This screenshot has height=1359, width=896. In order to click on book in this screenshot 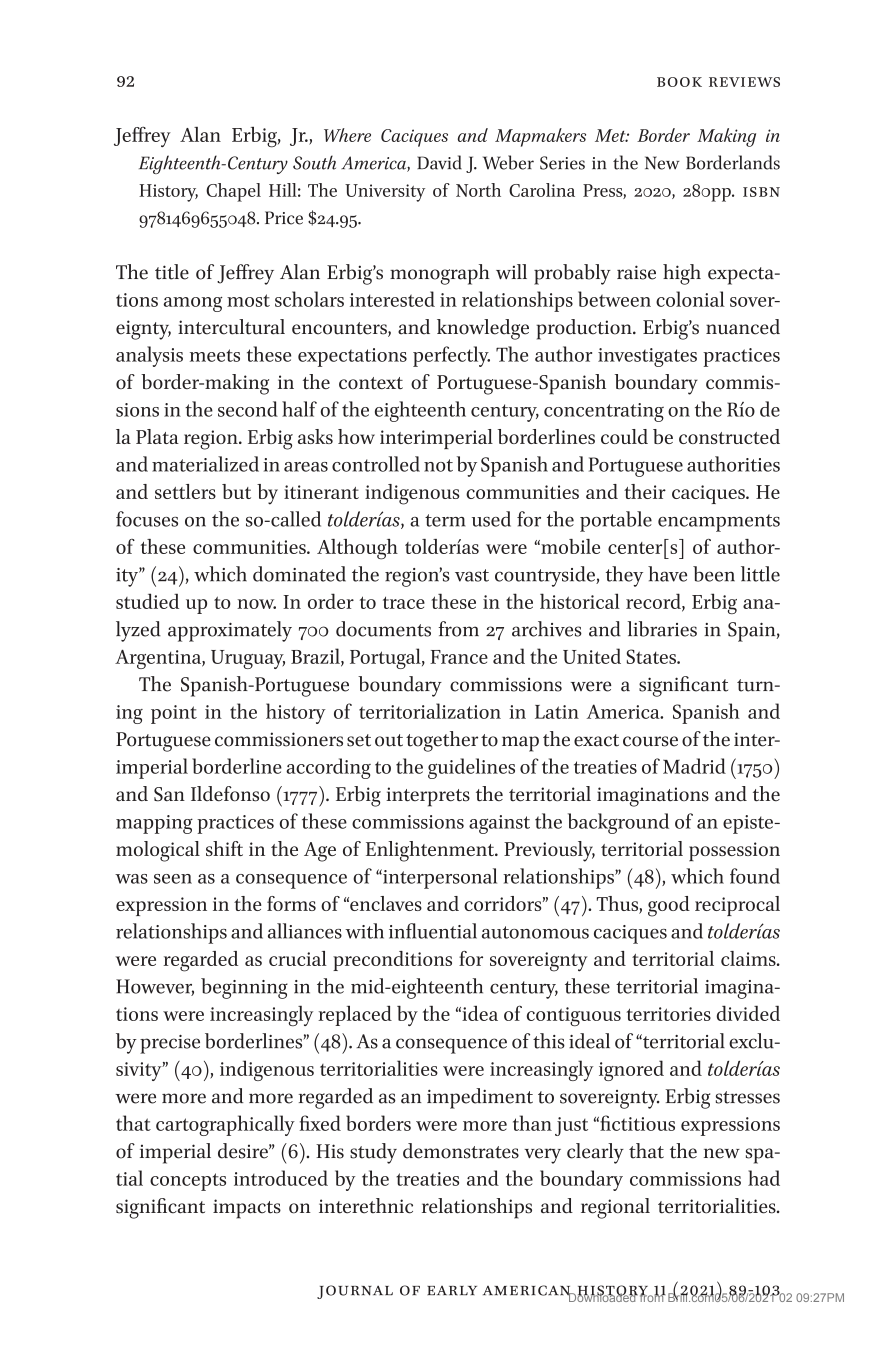, I will do `click(679, 82)`.
